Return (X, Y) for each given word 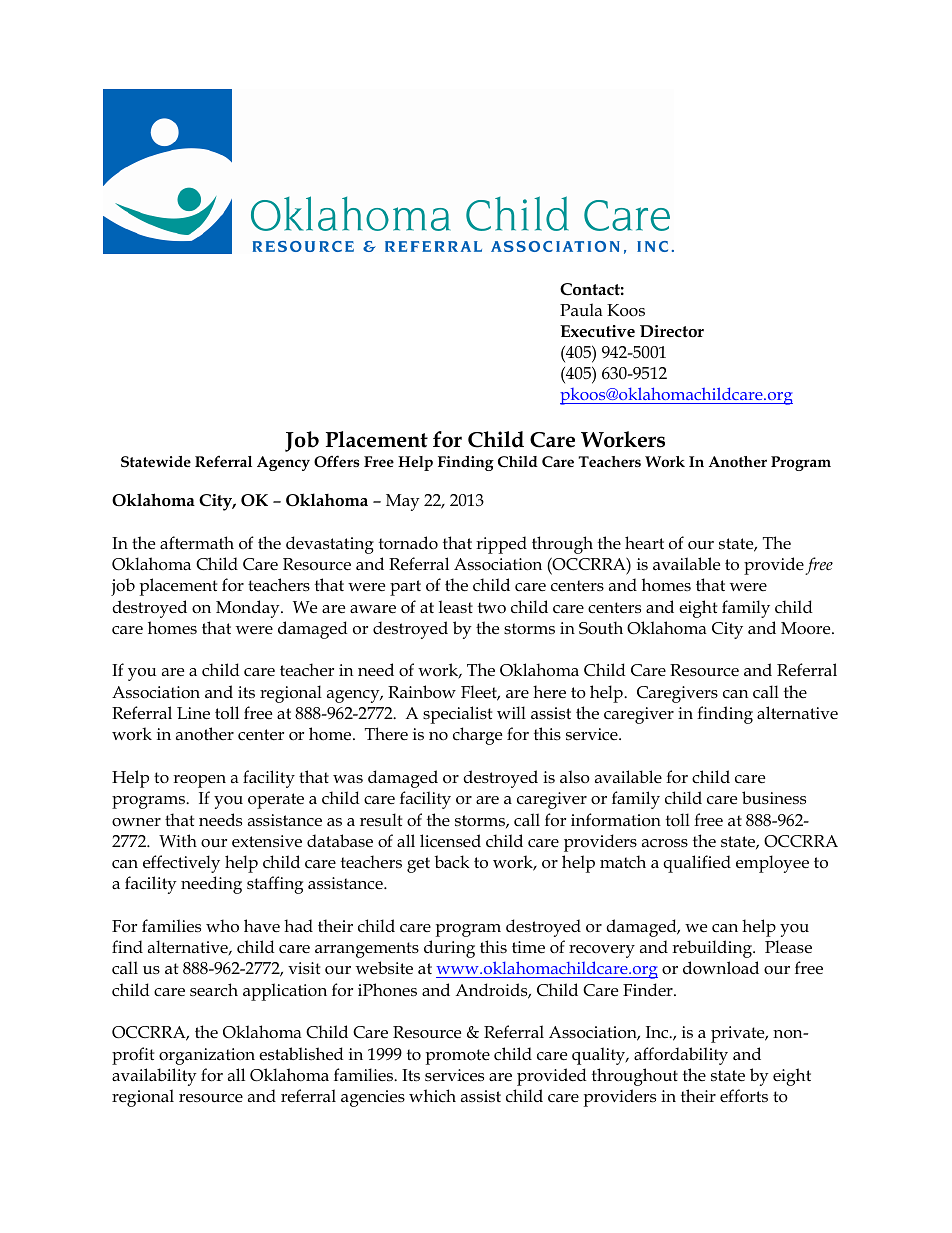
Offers (337, 461)
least (456, 607)
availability (154, 1077)
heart (644, 542)
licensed (450, 841)
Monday (249, 609)
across (665, 843)
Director (672, 331)
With (178, 840)
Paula (581, 309)
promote (458, 1057)
